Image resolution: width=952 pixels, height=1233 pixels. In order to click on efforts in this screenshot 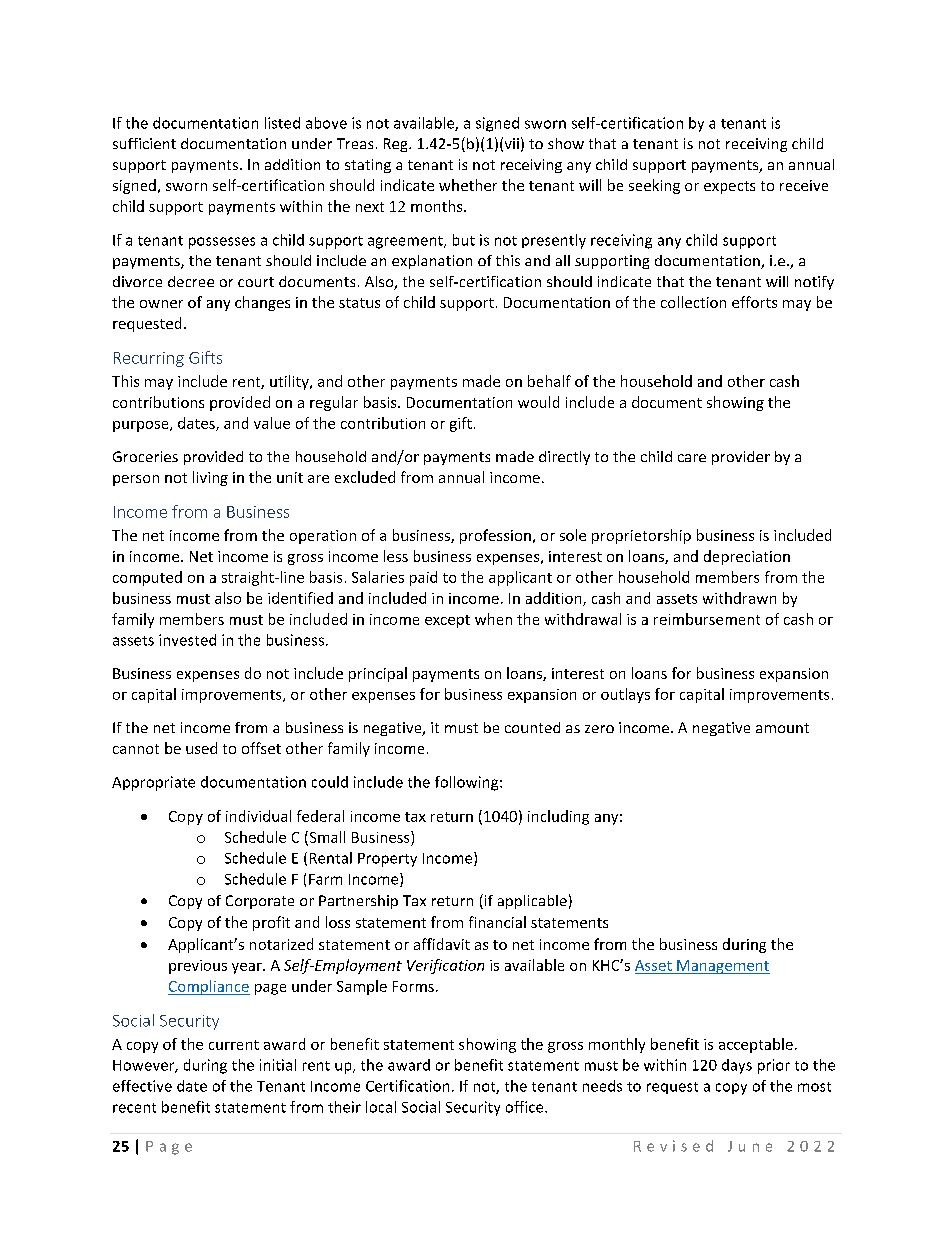, I will do `click(754, 302)`.
